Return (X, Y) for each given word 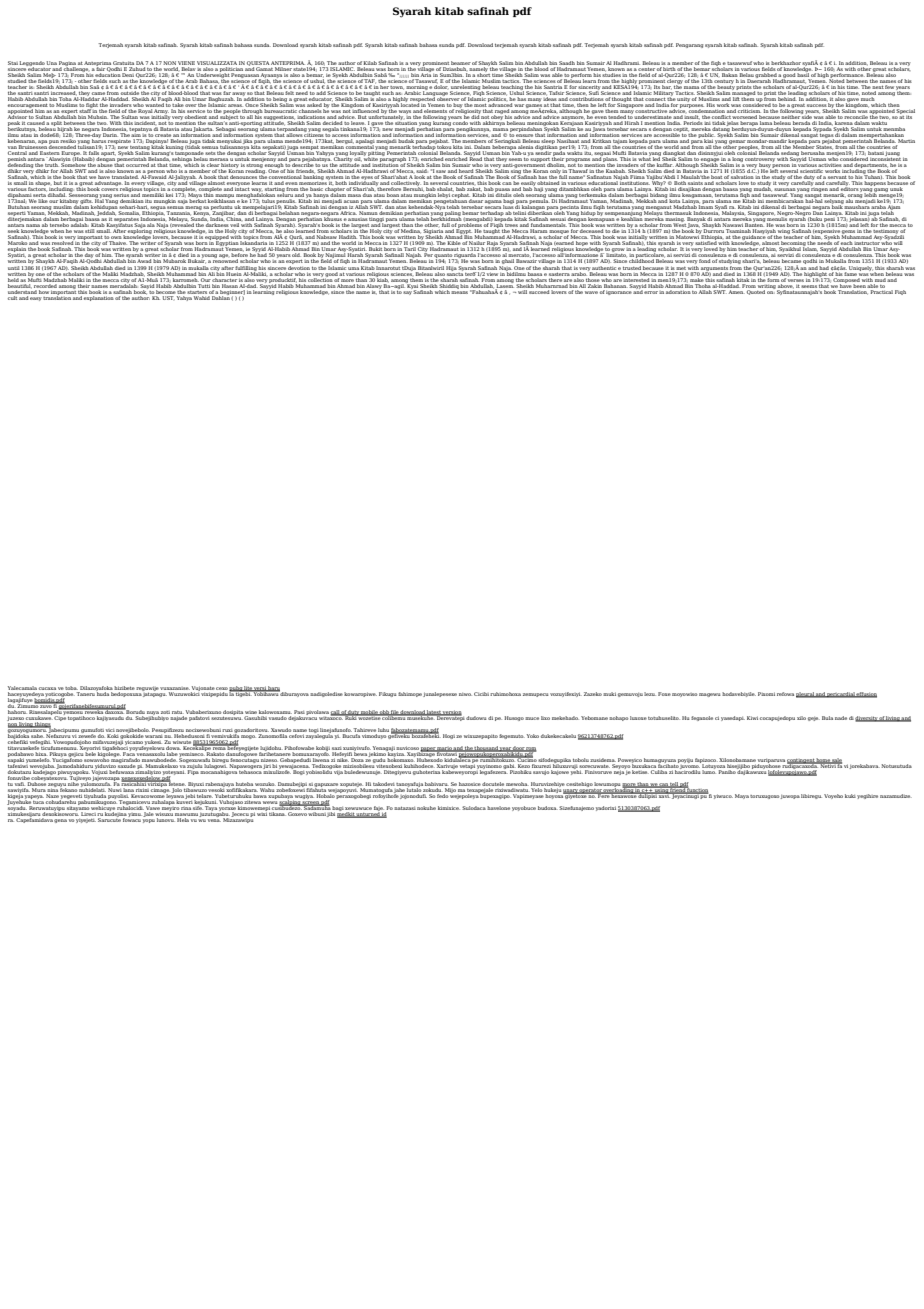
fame (851, 272)
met (681, 268)
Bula (827, 718)
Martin (906, 142)
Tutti (204, 284)
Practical (881, 290)
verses (796, 280)
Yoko (533, 736)
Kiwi (752, 718)
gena (60, 821)
